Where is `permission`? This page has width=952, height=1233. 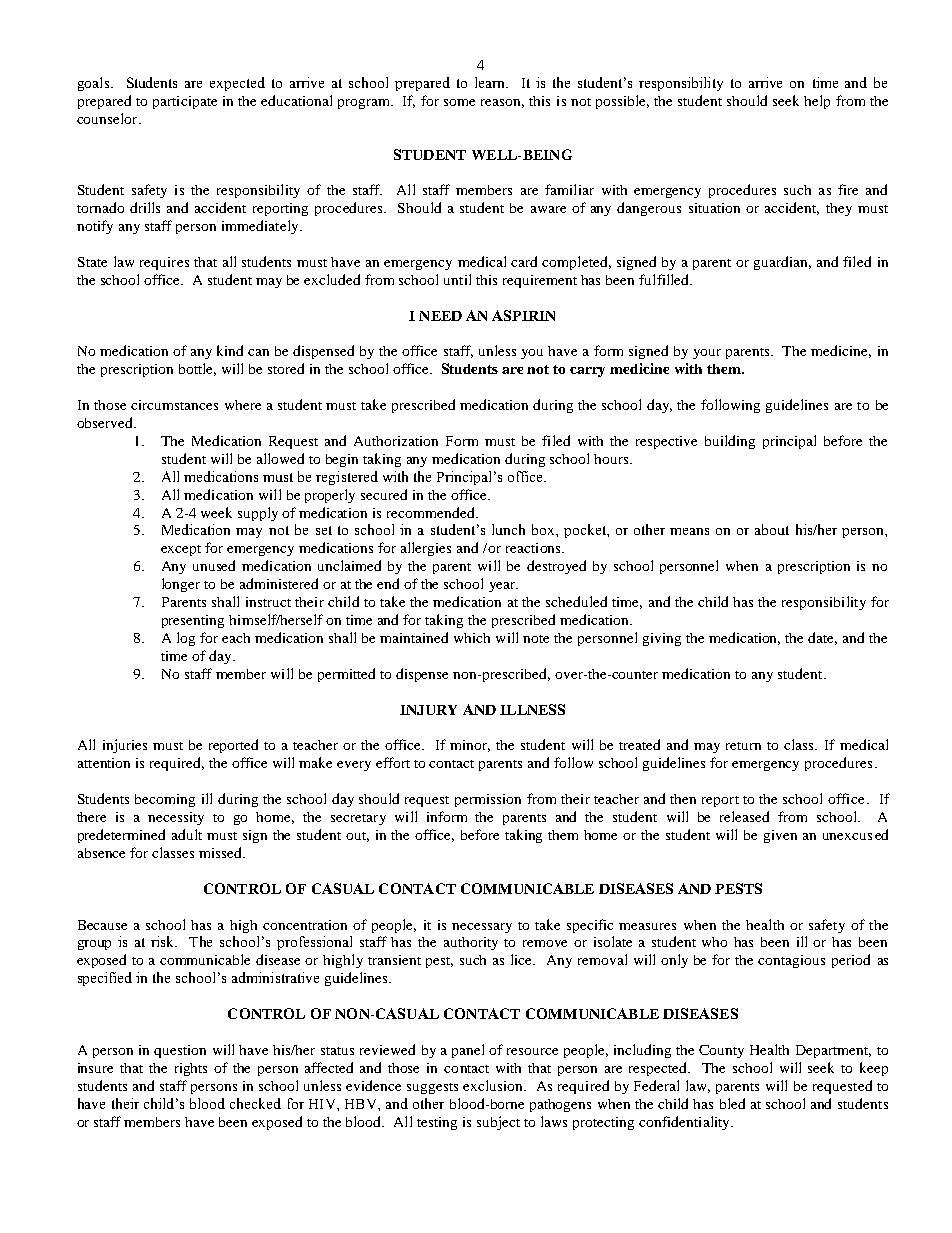 permission is located at coordinates (488, 800).
